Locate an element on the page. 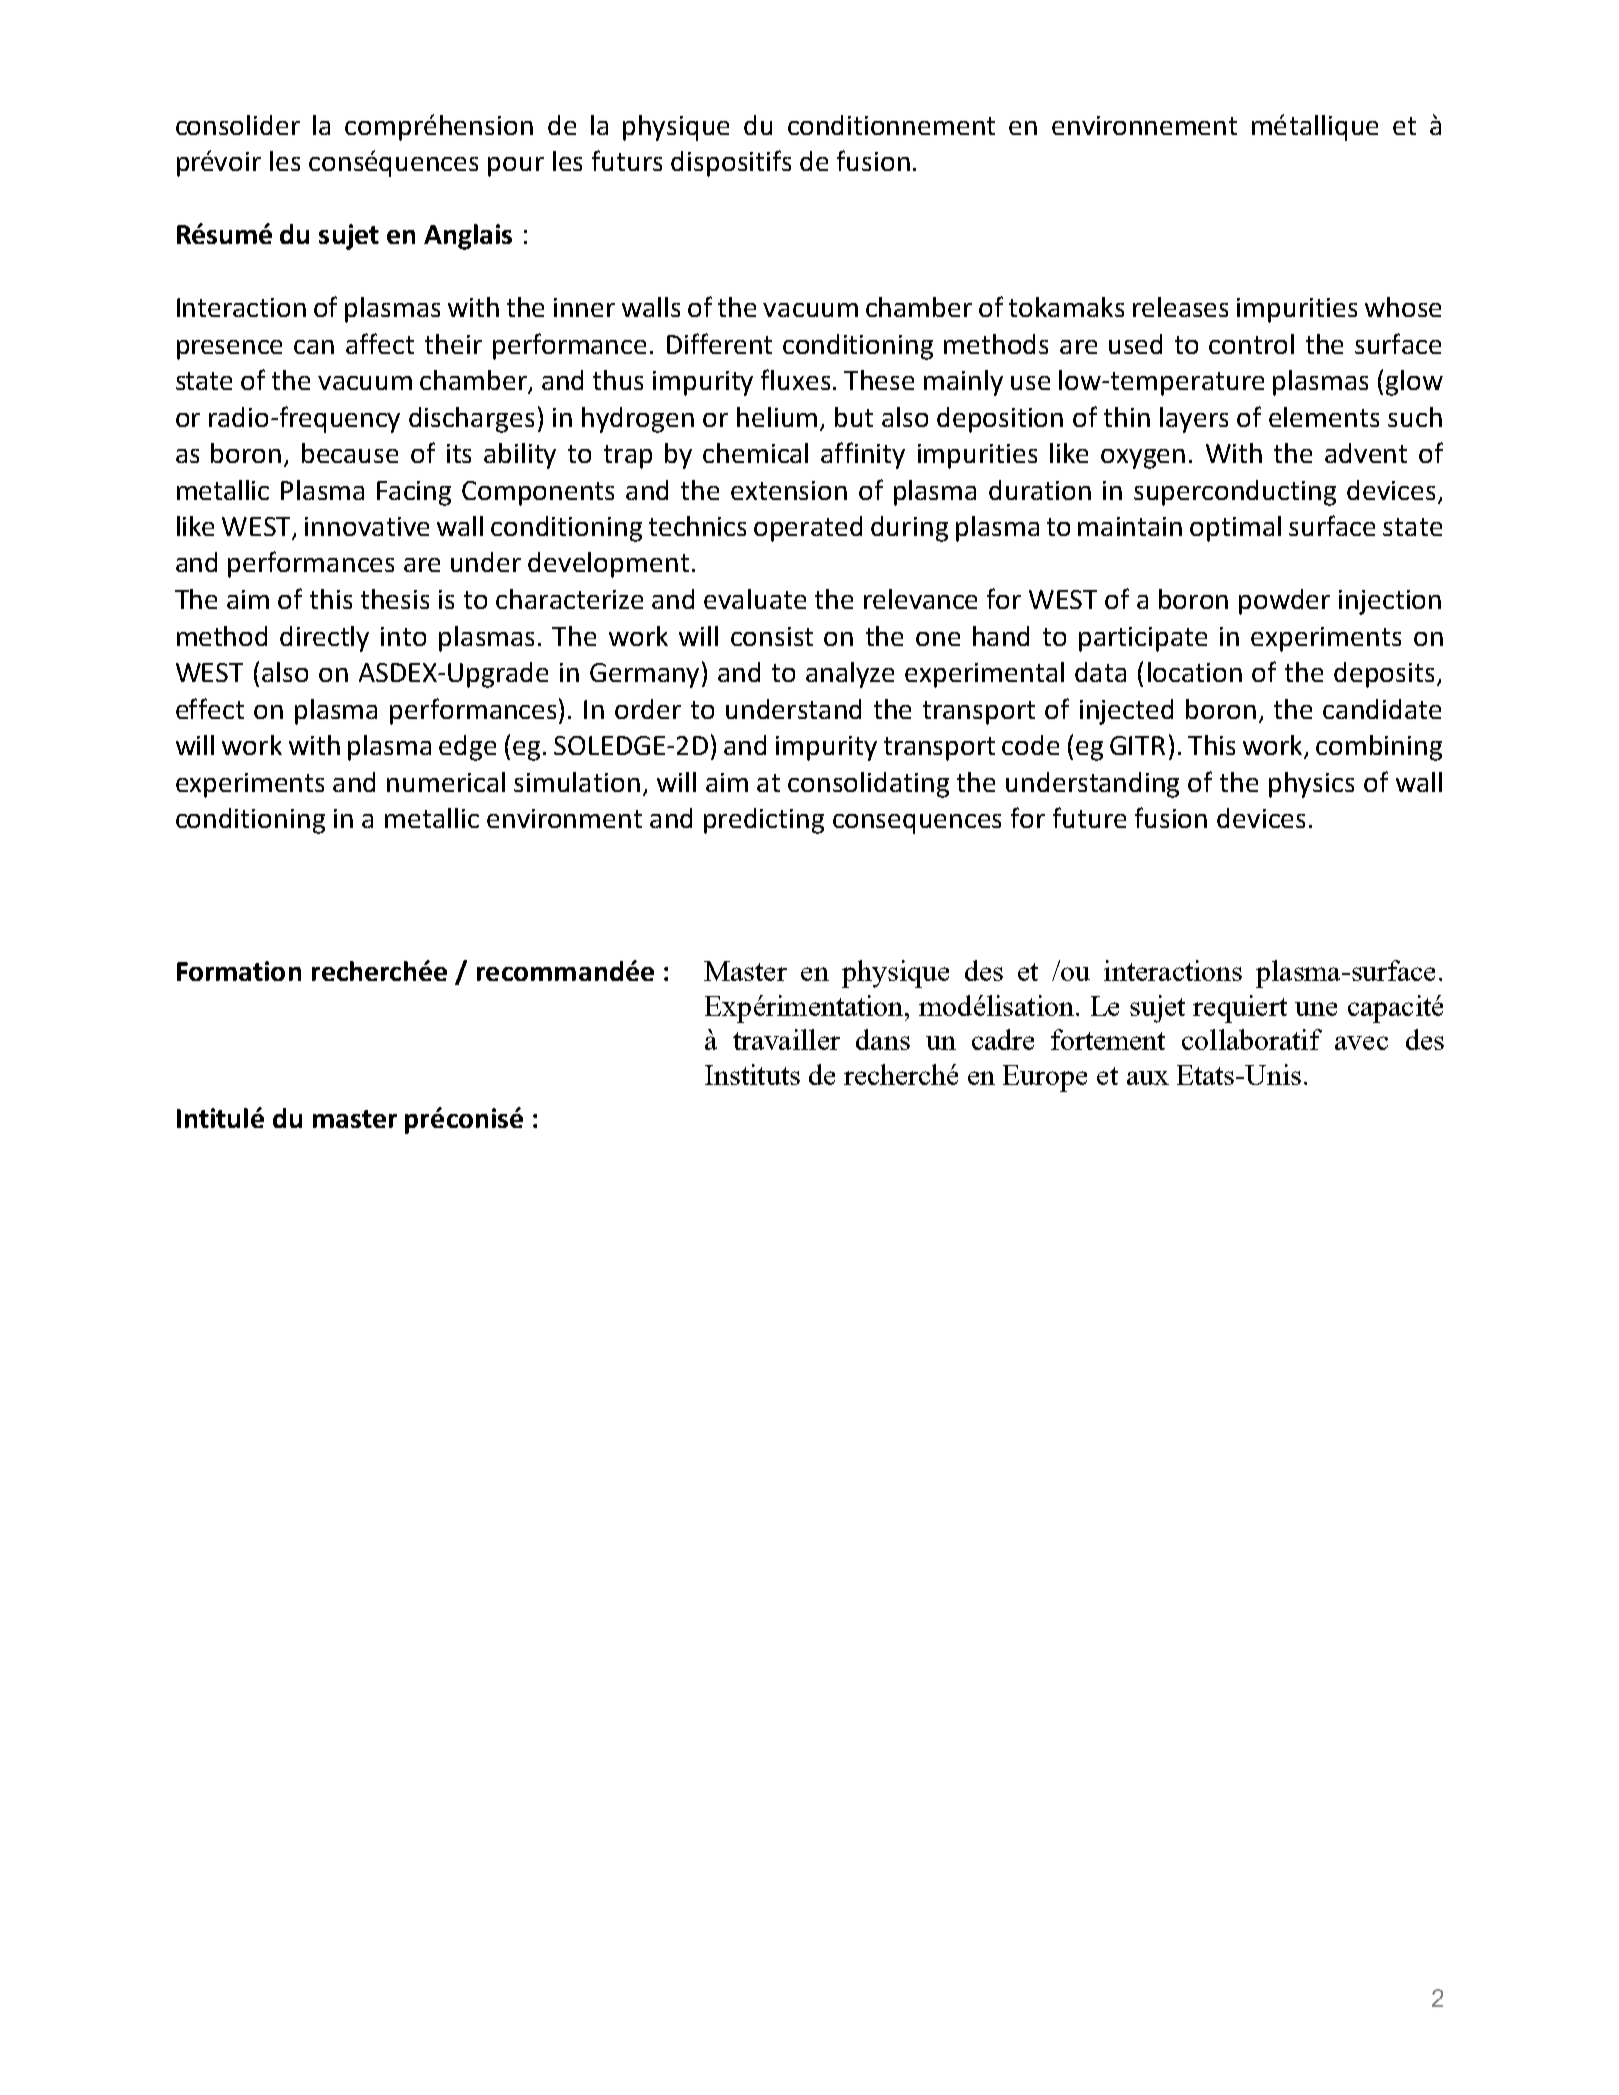 Image resolution: width=1619 pixels, height=2095 pixels. because is located at coordinates (350, 453).
